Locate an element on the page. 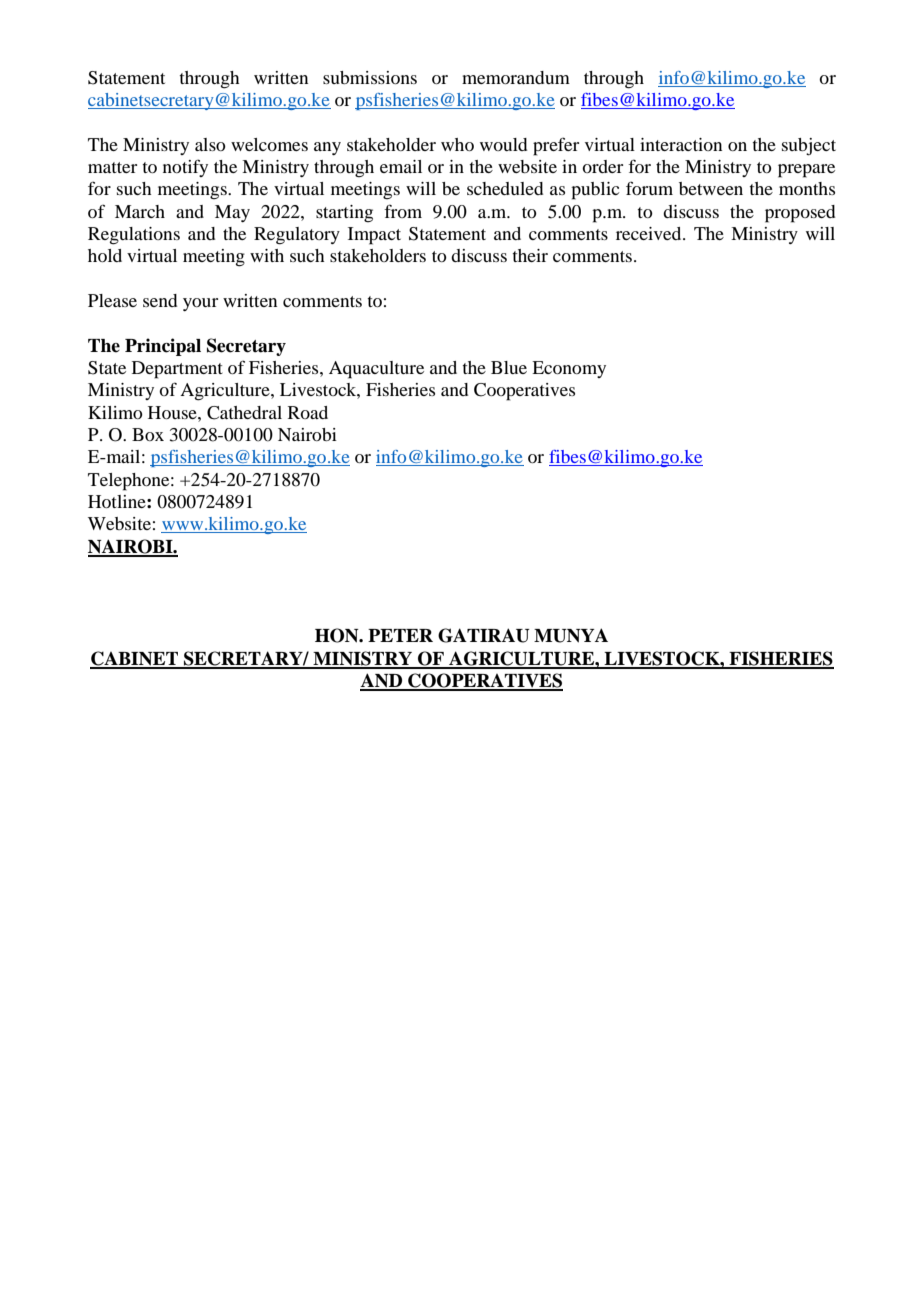  PETER is located at coordinates (400, 635).
